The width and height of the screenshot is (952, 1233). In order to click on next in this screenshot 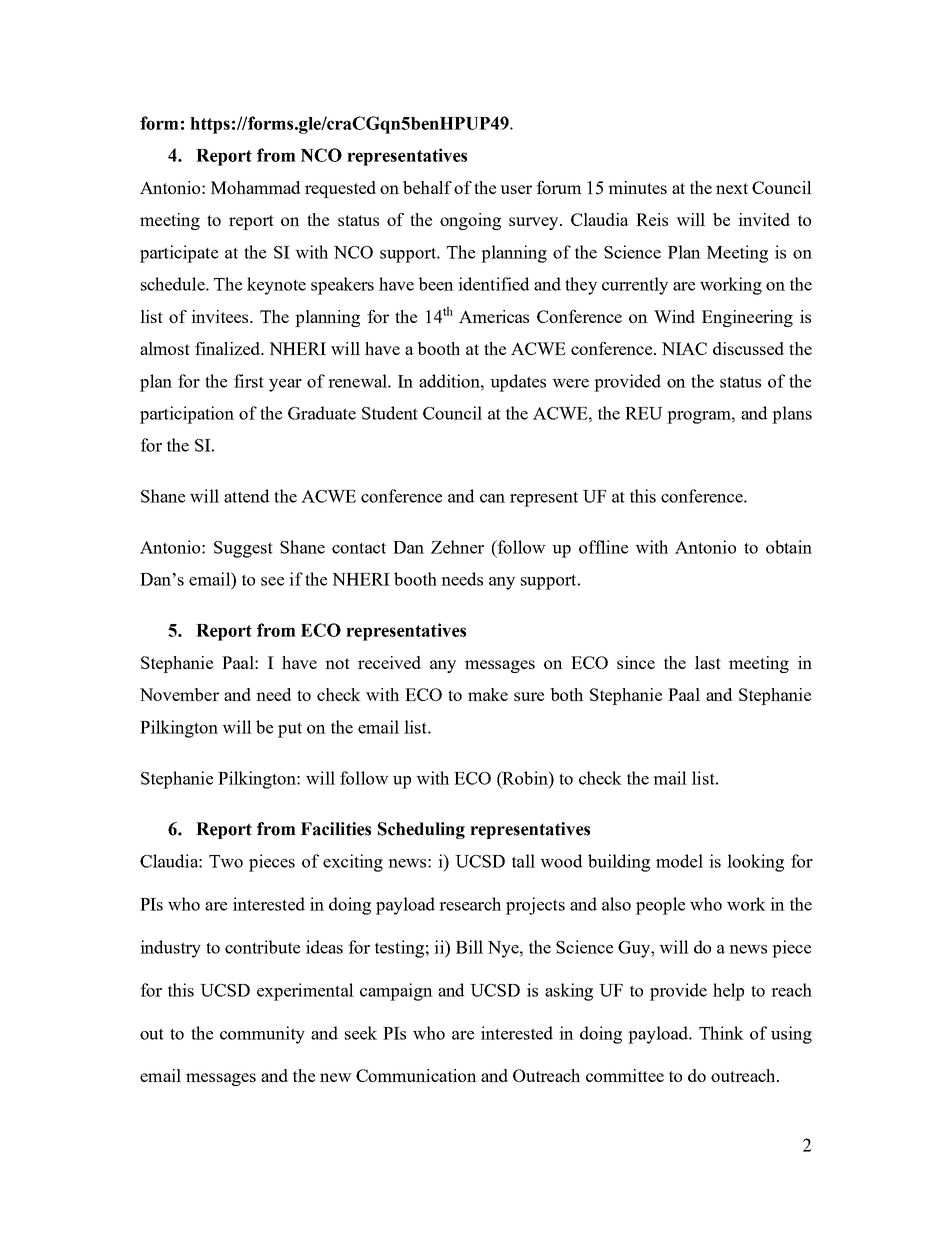, I will do `click(732, 188)`.
